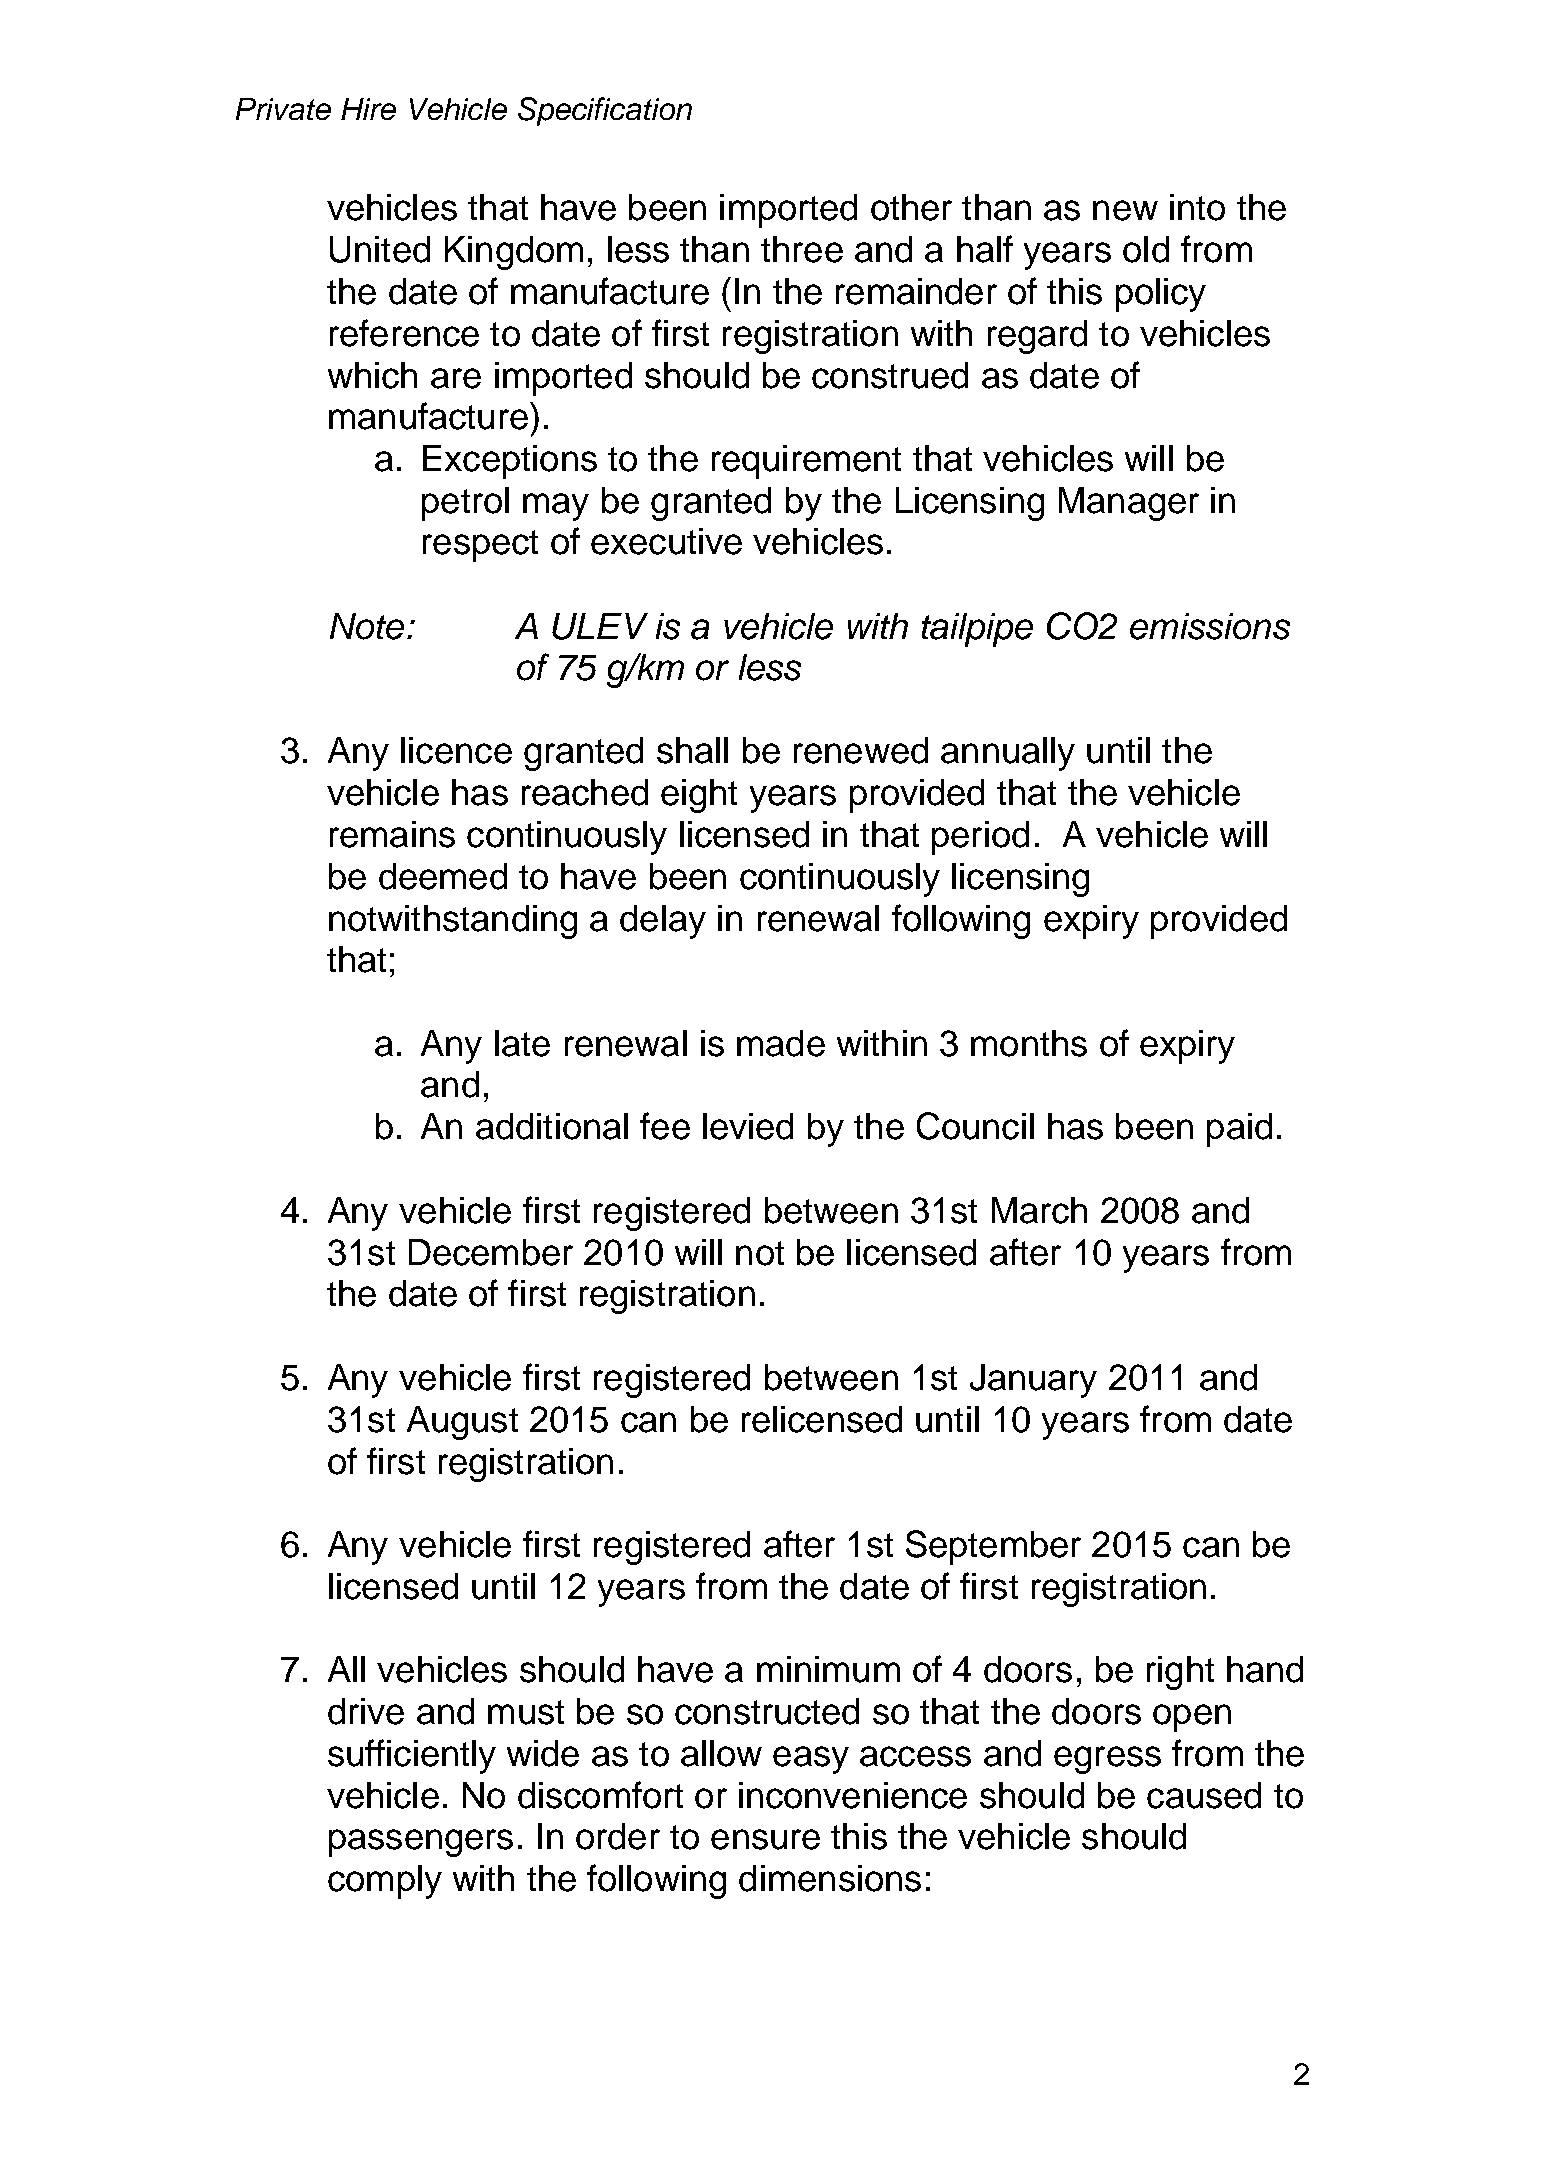 The height and width of the page is (2184, 1544). I want to click on into, so click(1197, 207).
